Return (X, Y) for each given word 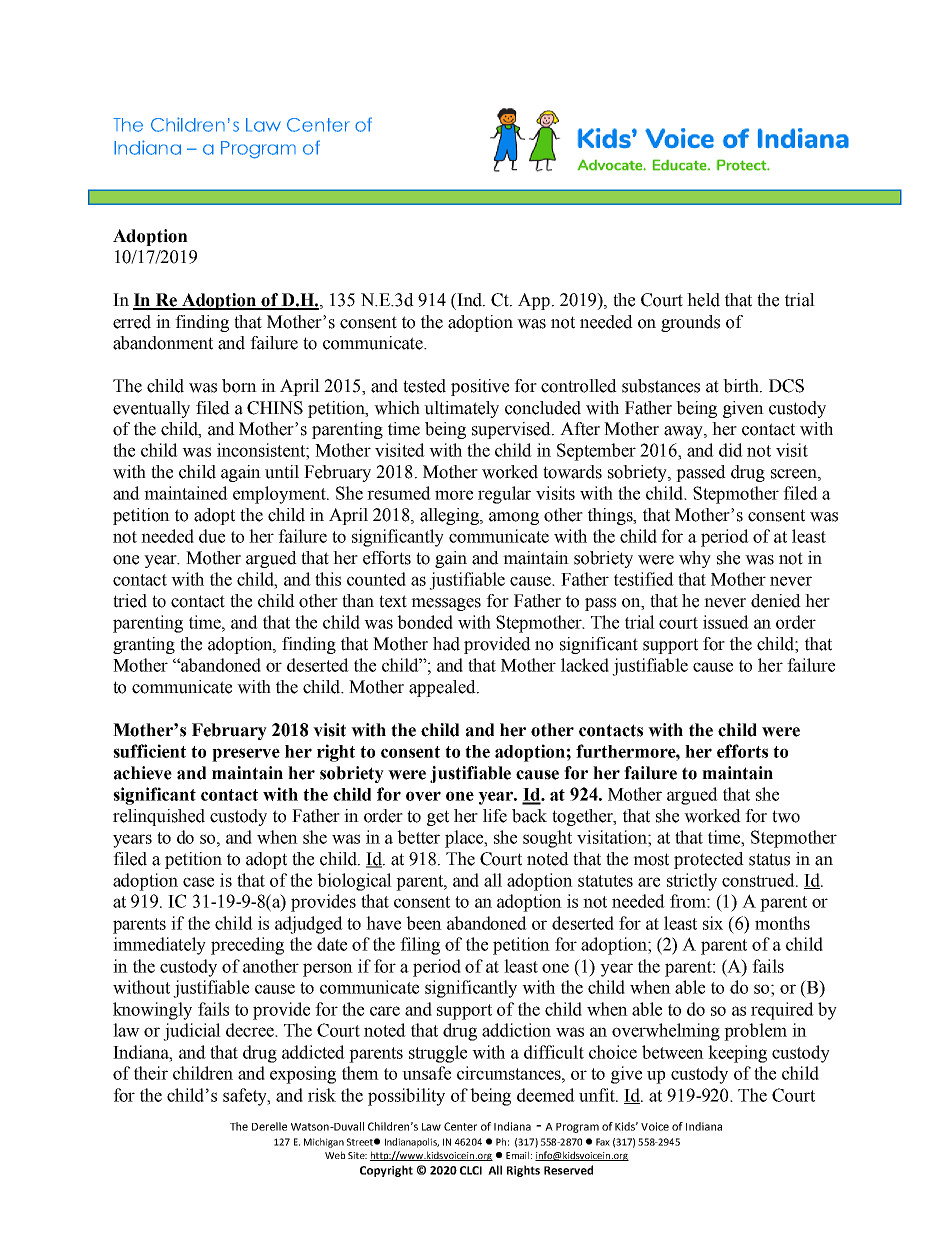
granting (144, 645)
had (446, 644)
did (731, 450)
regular (504, 495)
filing (420, 946)
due (212, 536)
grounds (690, 323)
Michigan (324, 1143)
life (495, 816)
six (713, 923)
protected (709, 860)
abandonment (163, 343)
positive (480, 387)
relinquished (159, 817)
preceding (247, 946)
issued (726, 622)
